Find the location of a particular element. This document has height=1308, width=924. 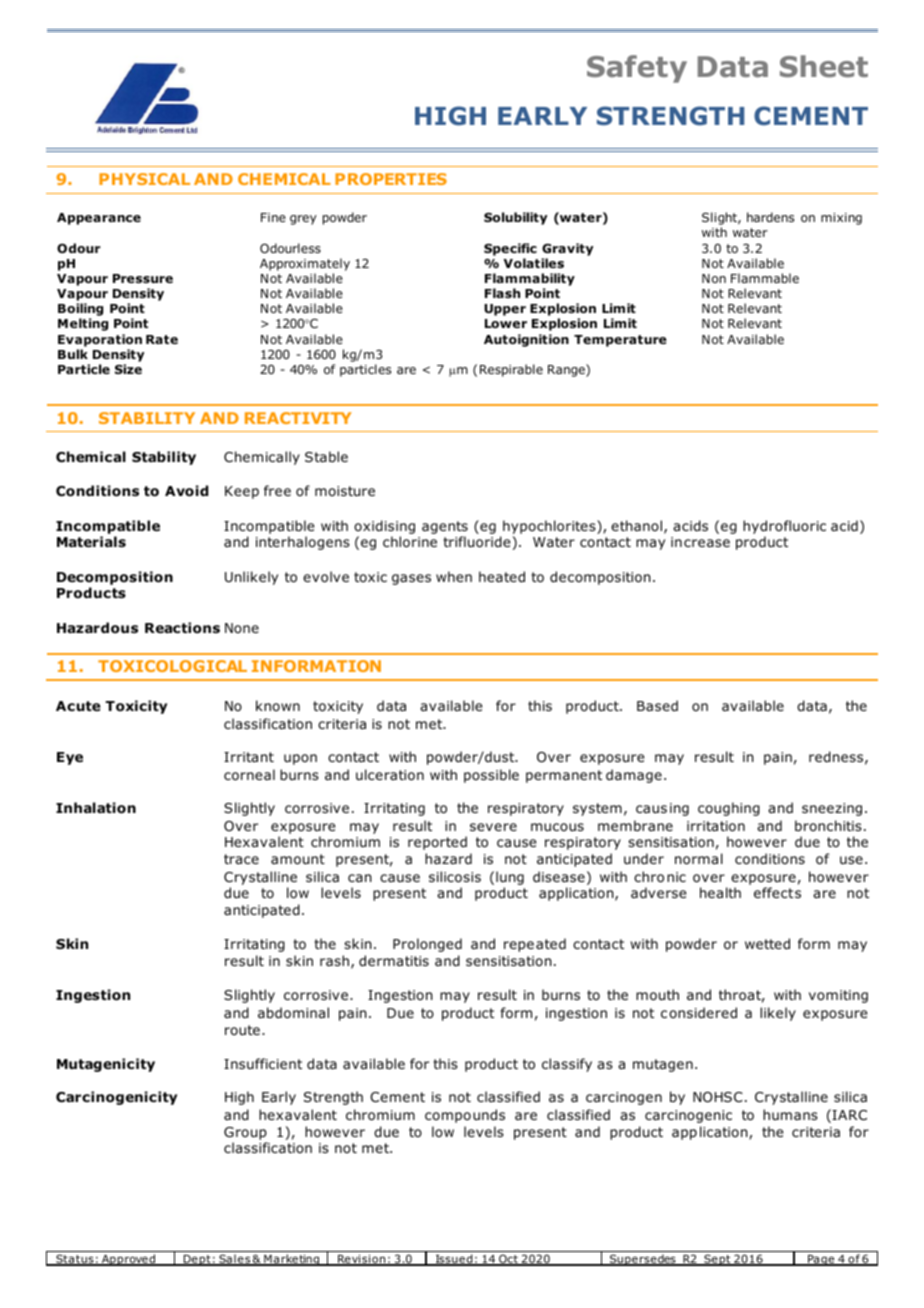

wetted is located at coordinates (767, 944).
